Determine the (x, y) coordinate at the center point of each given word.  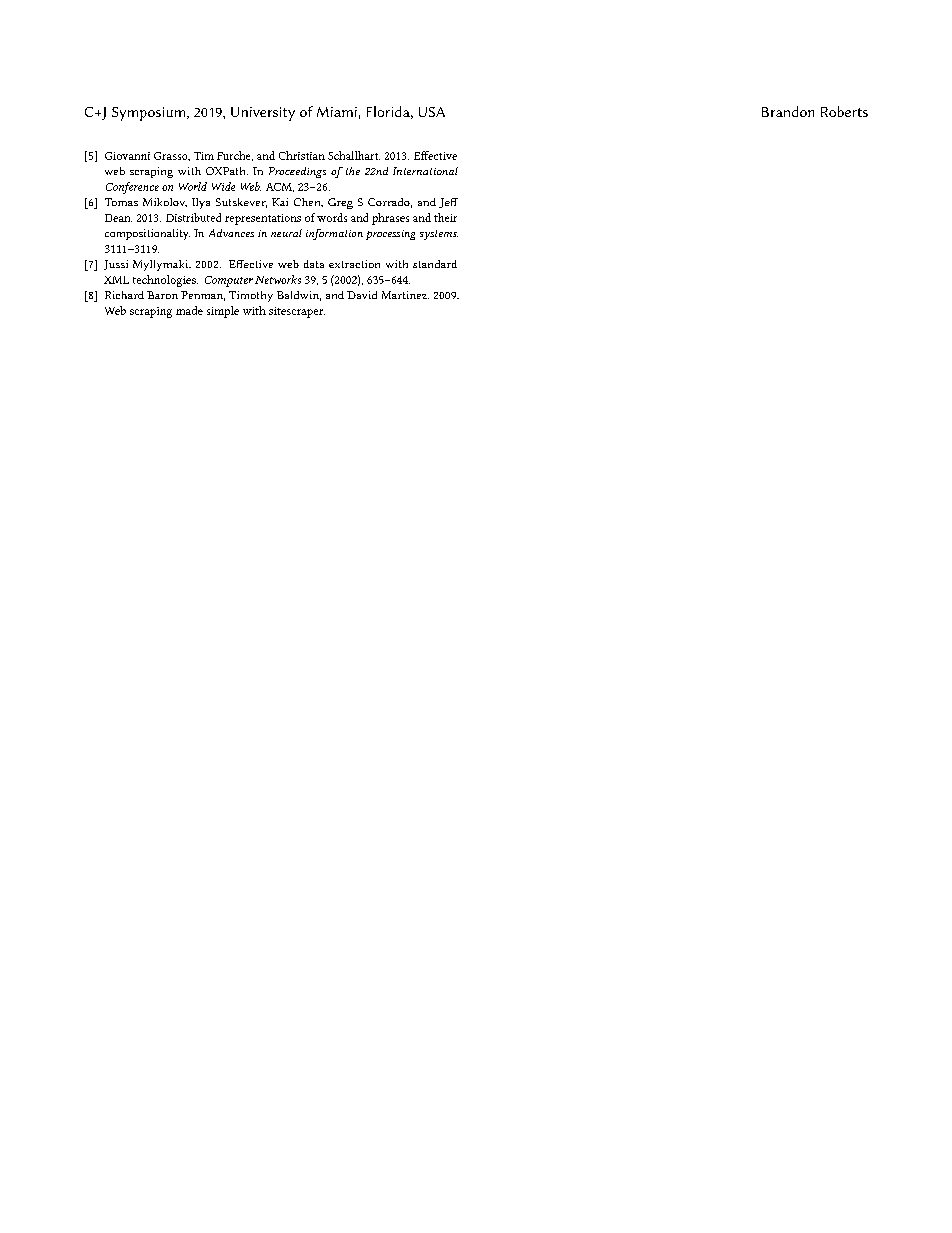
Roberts (844, 111)
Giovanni (127, 156)
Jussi (116, 265)
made (189, 310)
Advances (231, 233)
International (425, 171)
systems (439, 235)
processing (390, 235)
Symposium (150, 114)
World (193, 186)
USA (432, 112)
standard (435, 264)
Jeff (448, 203)
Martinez (405, 295)
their (445, 217)
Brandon (788, 111)
